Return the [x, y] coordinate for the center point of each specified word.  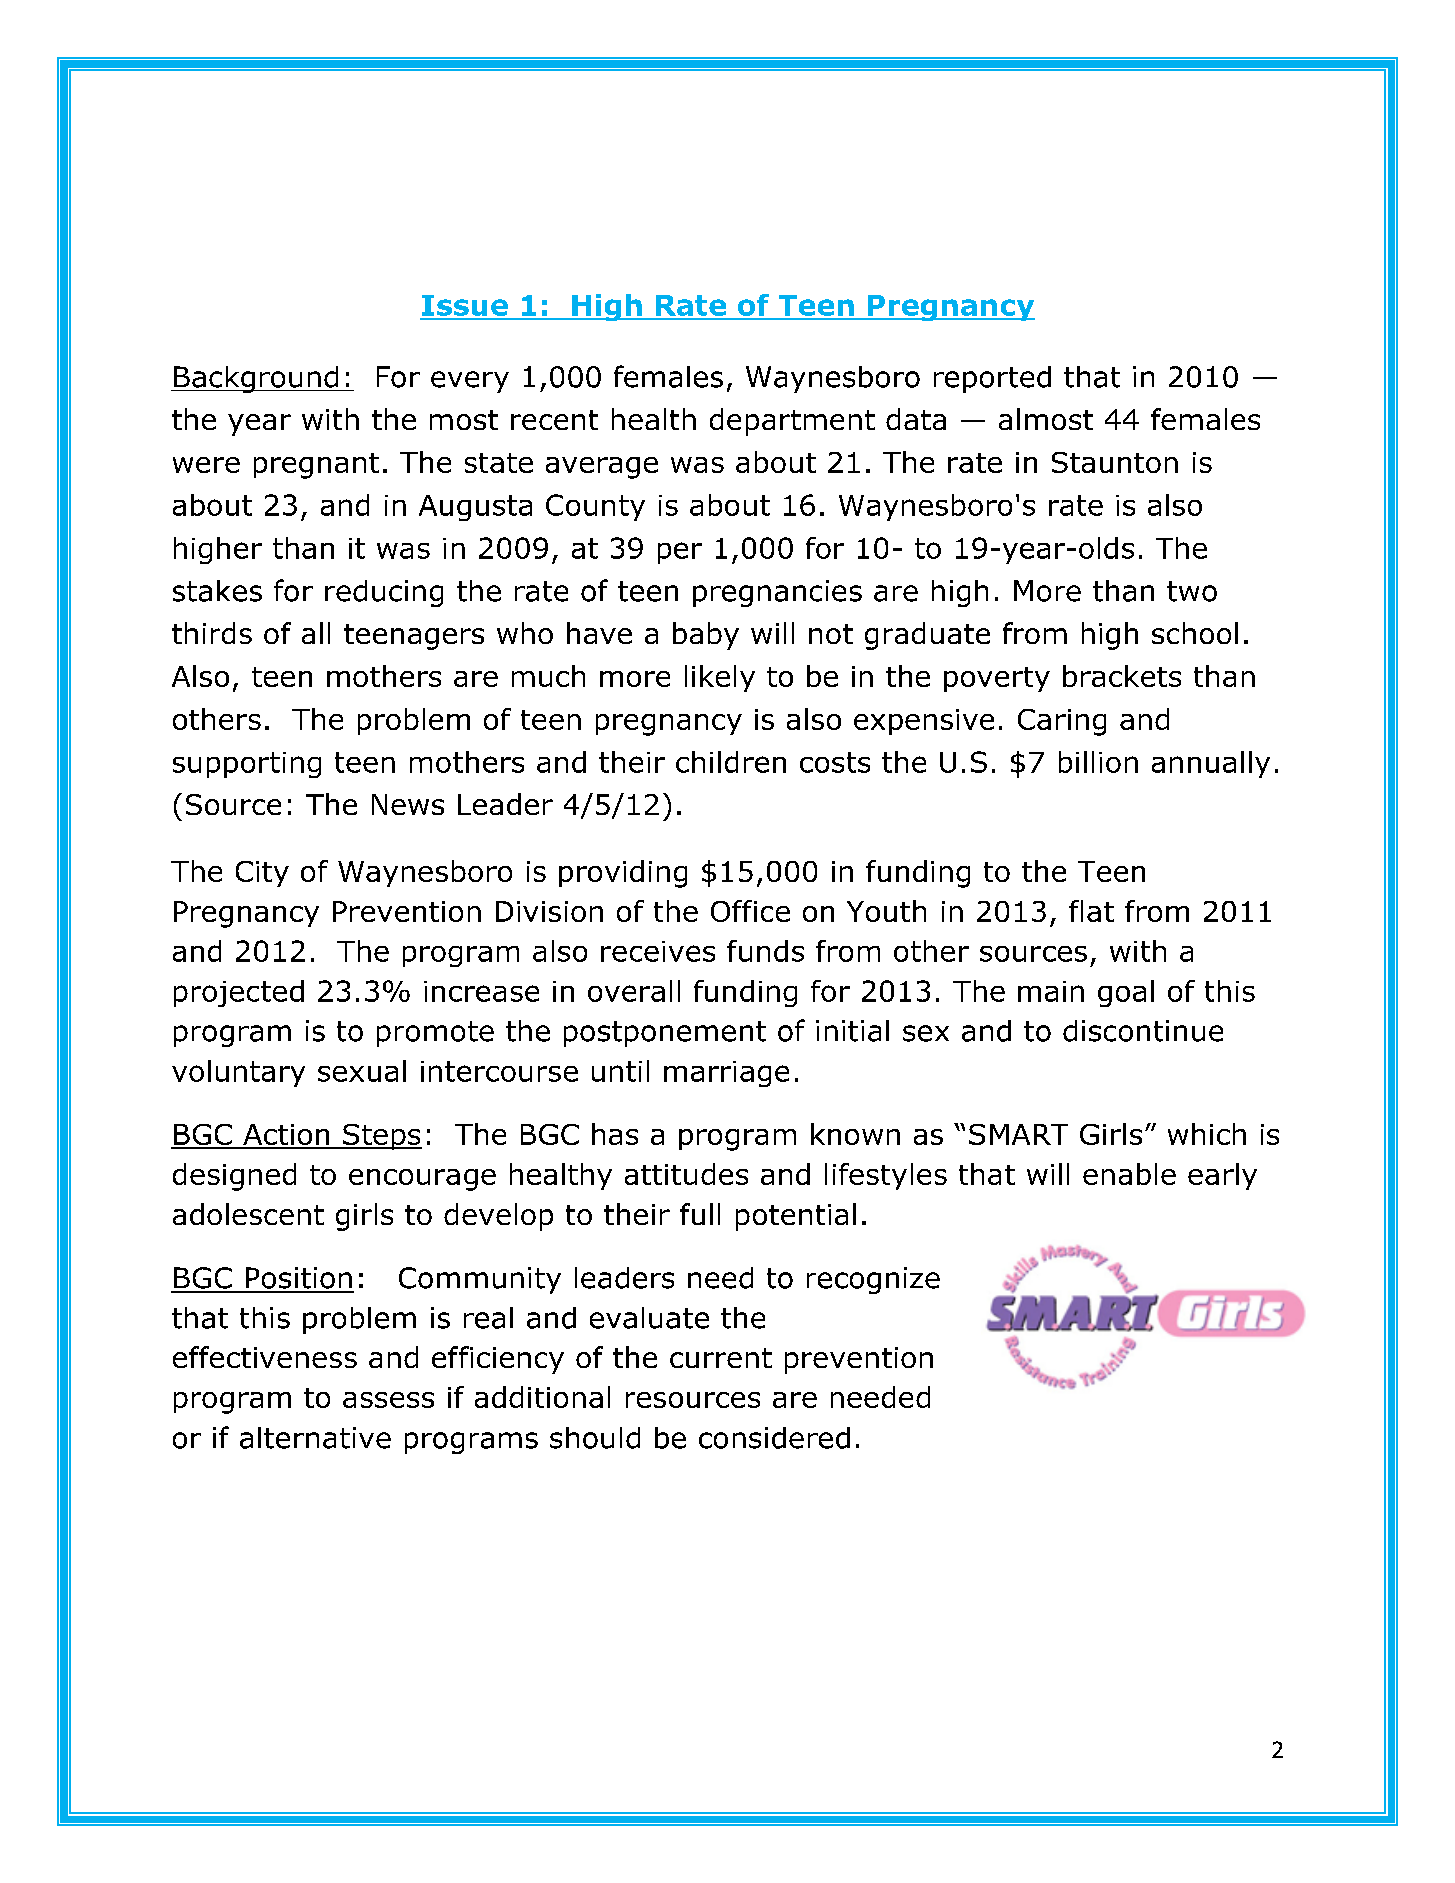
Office [750, 911]
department [792, 422]
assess [388, 1400]
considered [774, 1438]
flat [1091, 911]
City [262, 874]
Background [256, 379]
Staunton [1115, 462]
